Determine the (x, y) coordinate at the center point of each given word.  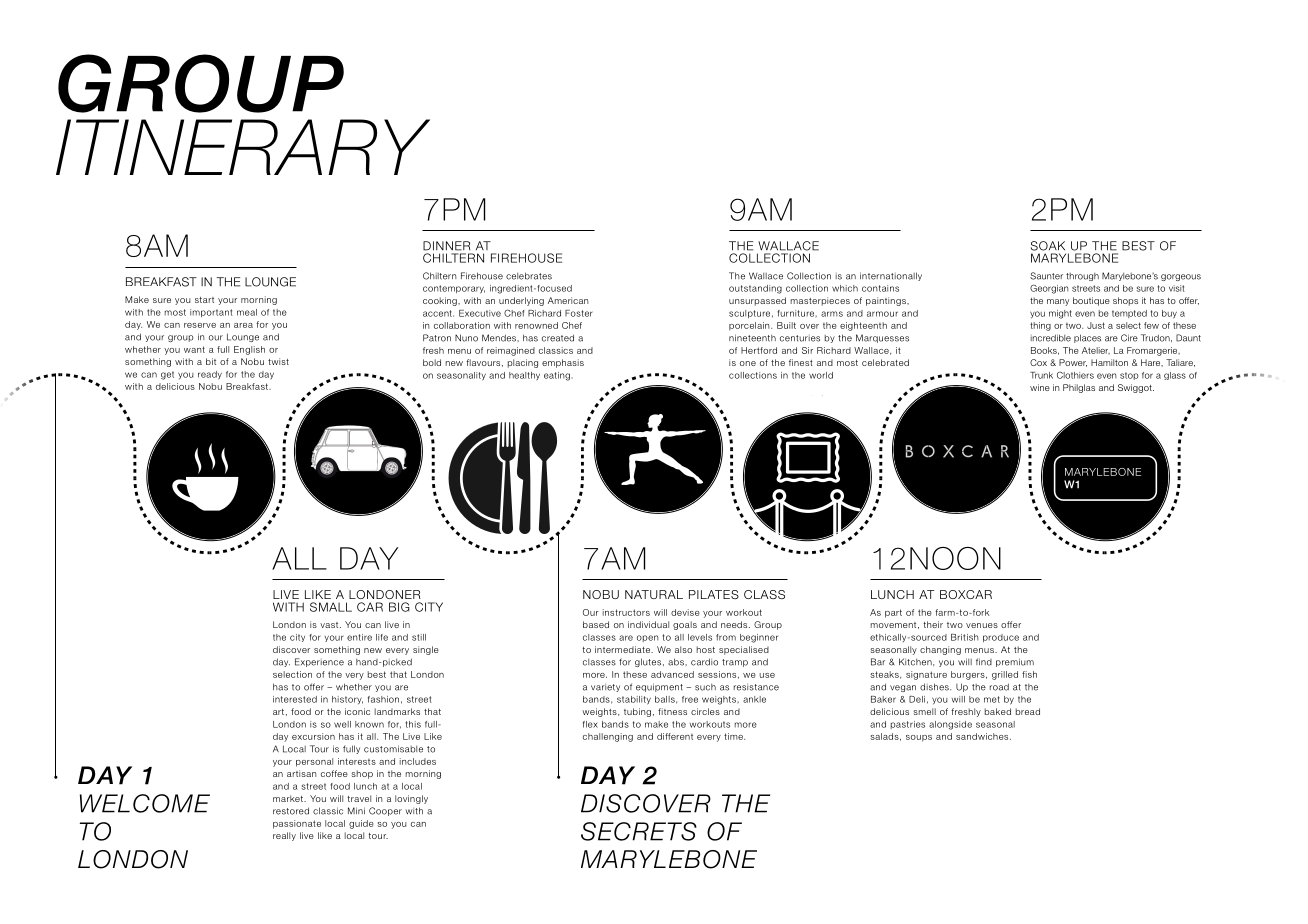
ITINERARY (243, 147)
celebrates (529, 276)
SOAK (1048, 246)
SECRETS (639, 831)
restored (291, 811)
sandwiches (983, 736)
